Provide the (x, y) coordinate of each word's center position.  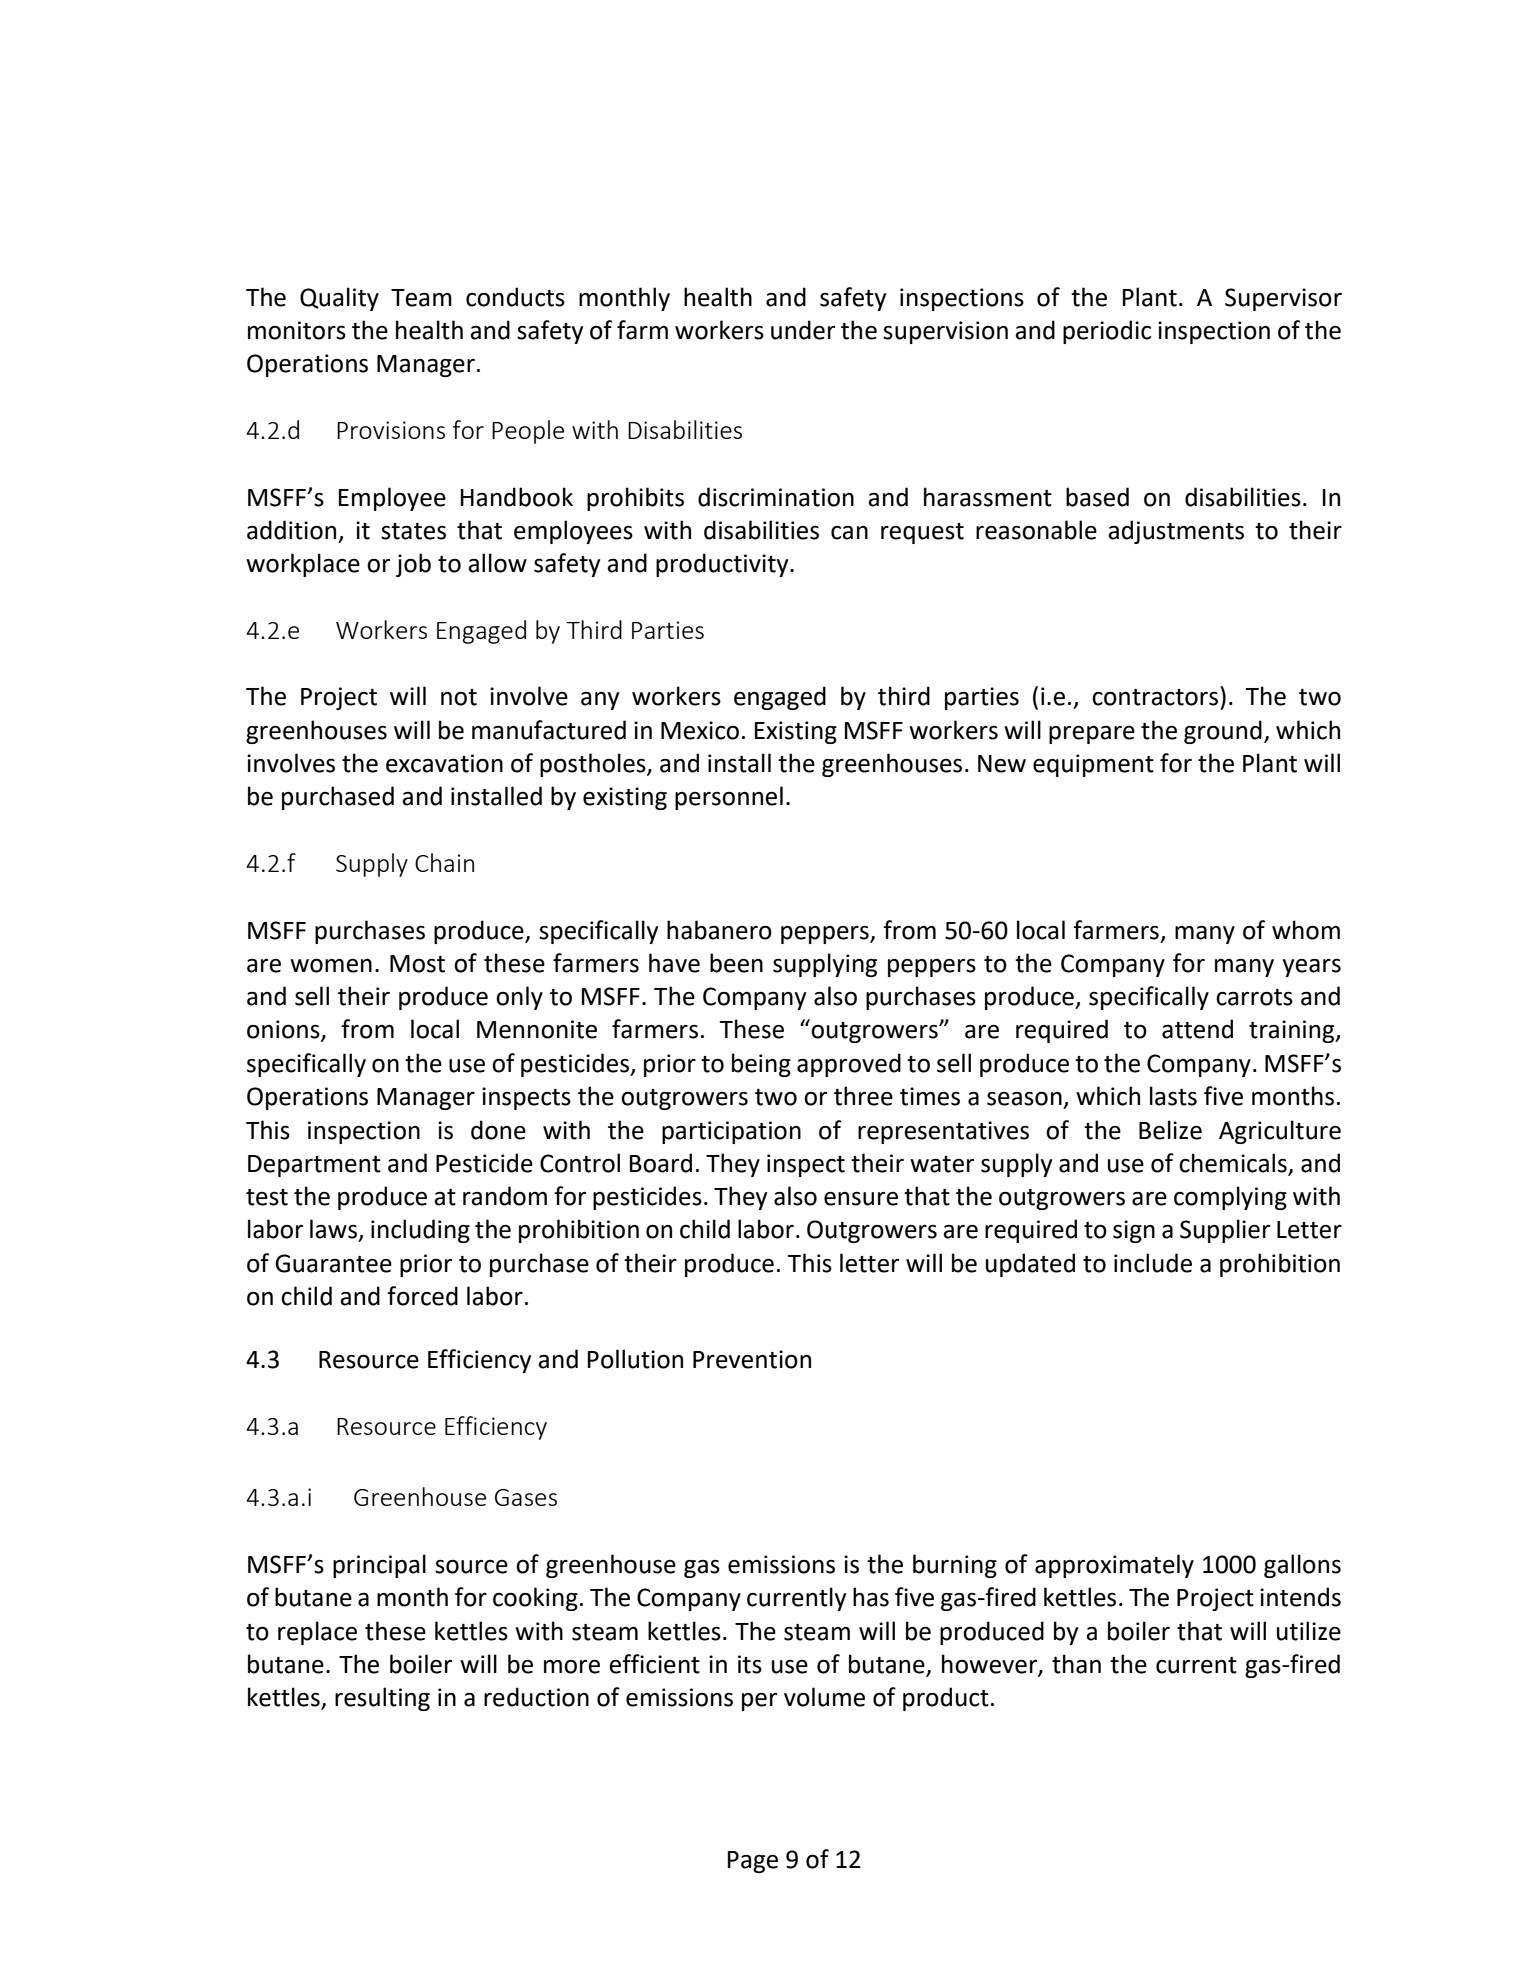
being (761, 1065)
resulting (382, 1699)
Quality (339, 299)
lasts (1173, 1096)
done (498, 1130)
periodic (1107, 332)
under (803, 330)
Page (753, 1862)
